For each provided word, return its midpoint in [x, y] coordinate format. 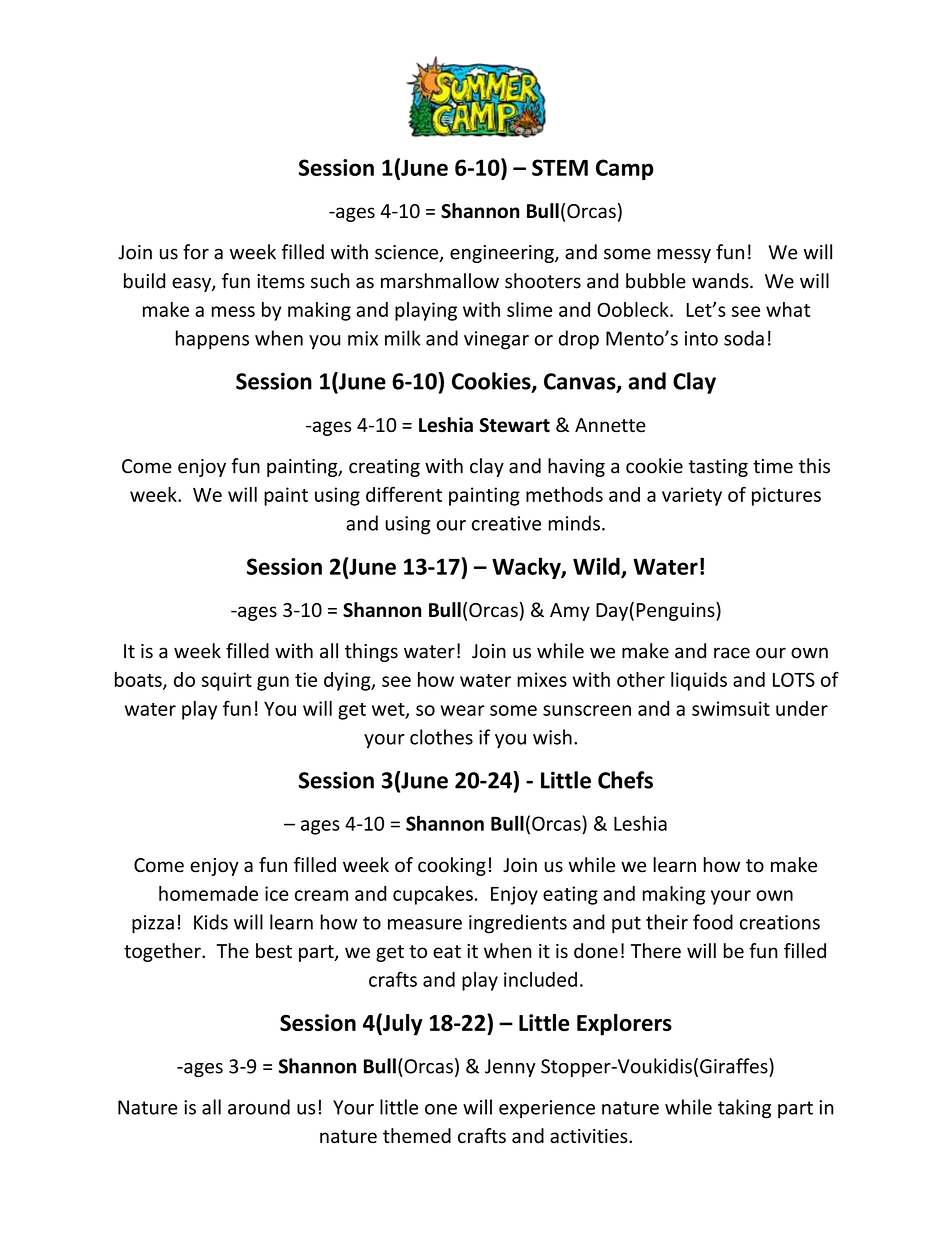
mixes [542, 679]
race [732, 653]
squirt [226, 681]
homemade [208, 893]
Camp [625, 169]
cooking [452, 866]
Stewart [514, 425]
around [259, 1107]
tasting [718, 468]
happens [212, 340]
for [196, 252]
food [713, 922]
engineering [503, 254]
